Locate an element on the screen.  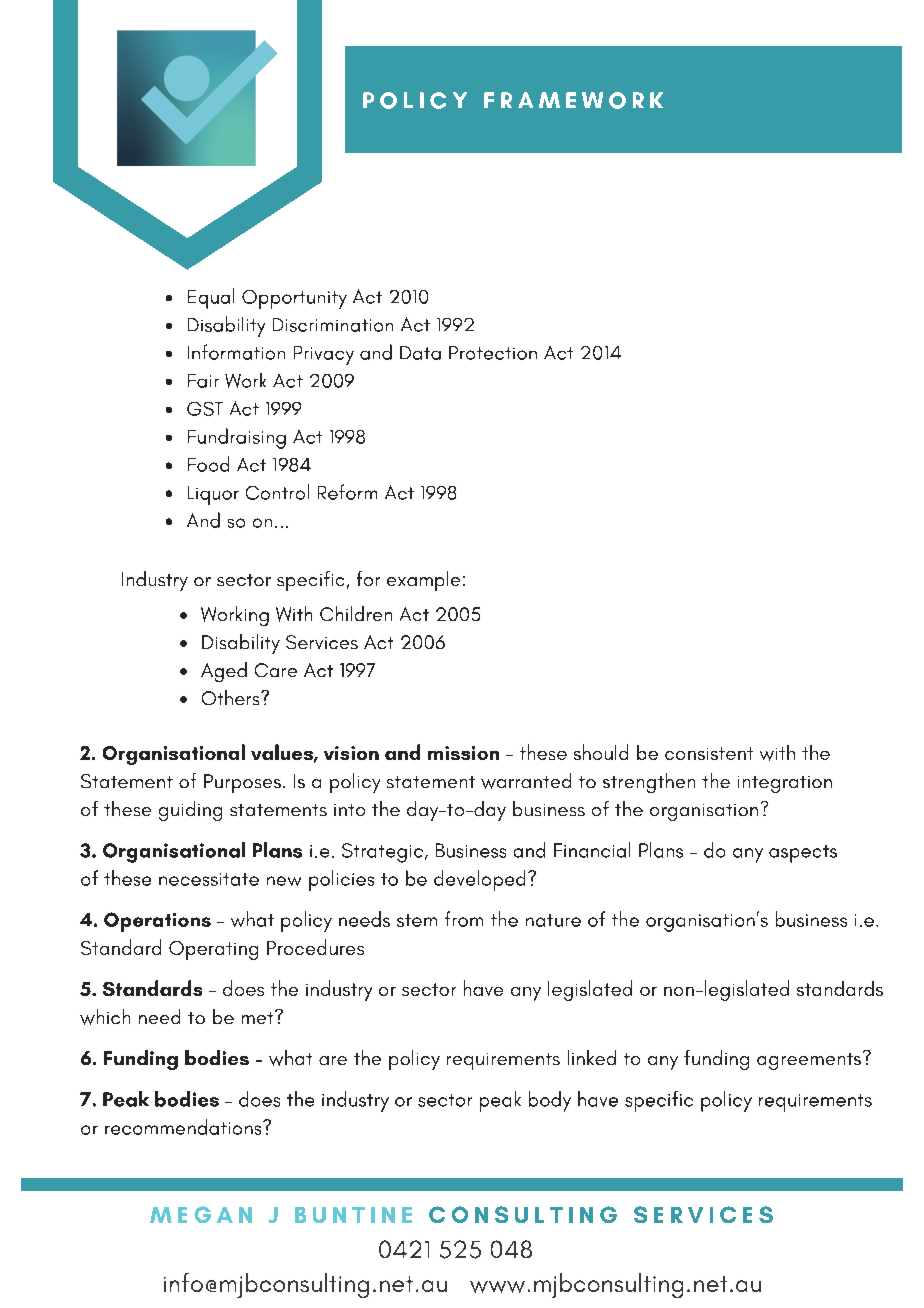
example is located at coordinates (423, 581).
